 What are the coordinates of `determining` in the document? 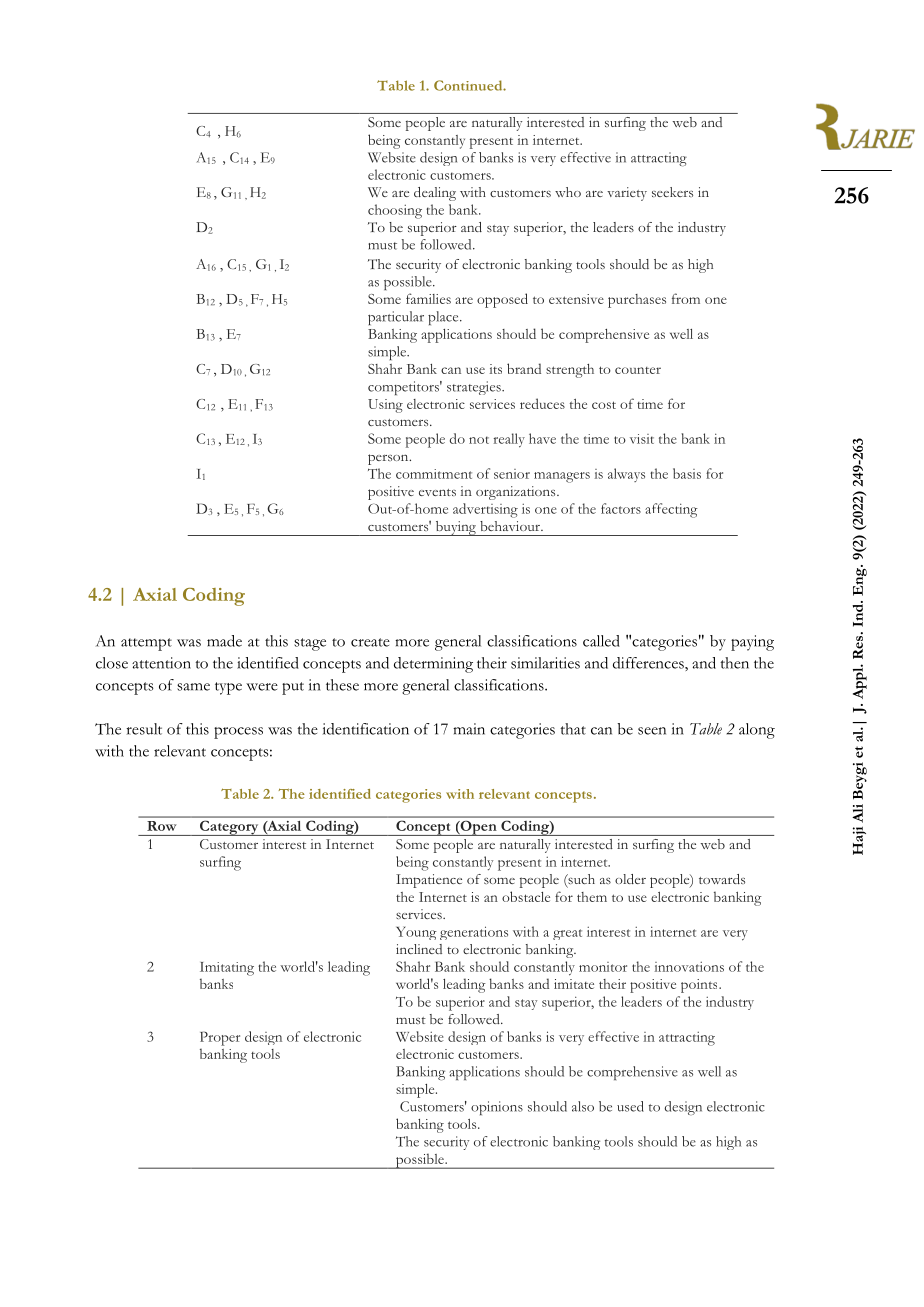 It's located at (433, 665).
